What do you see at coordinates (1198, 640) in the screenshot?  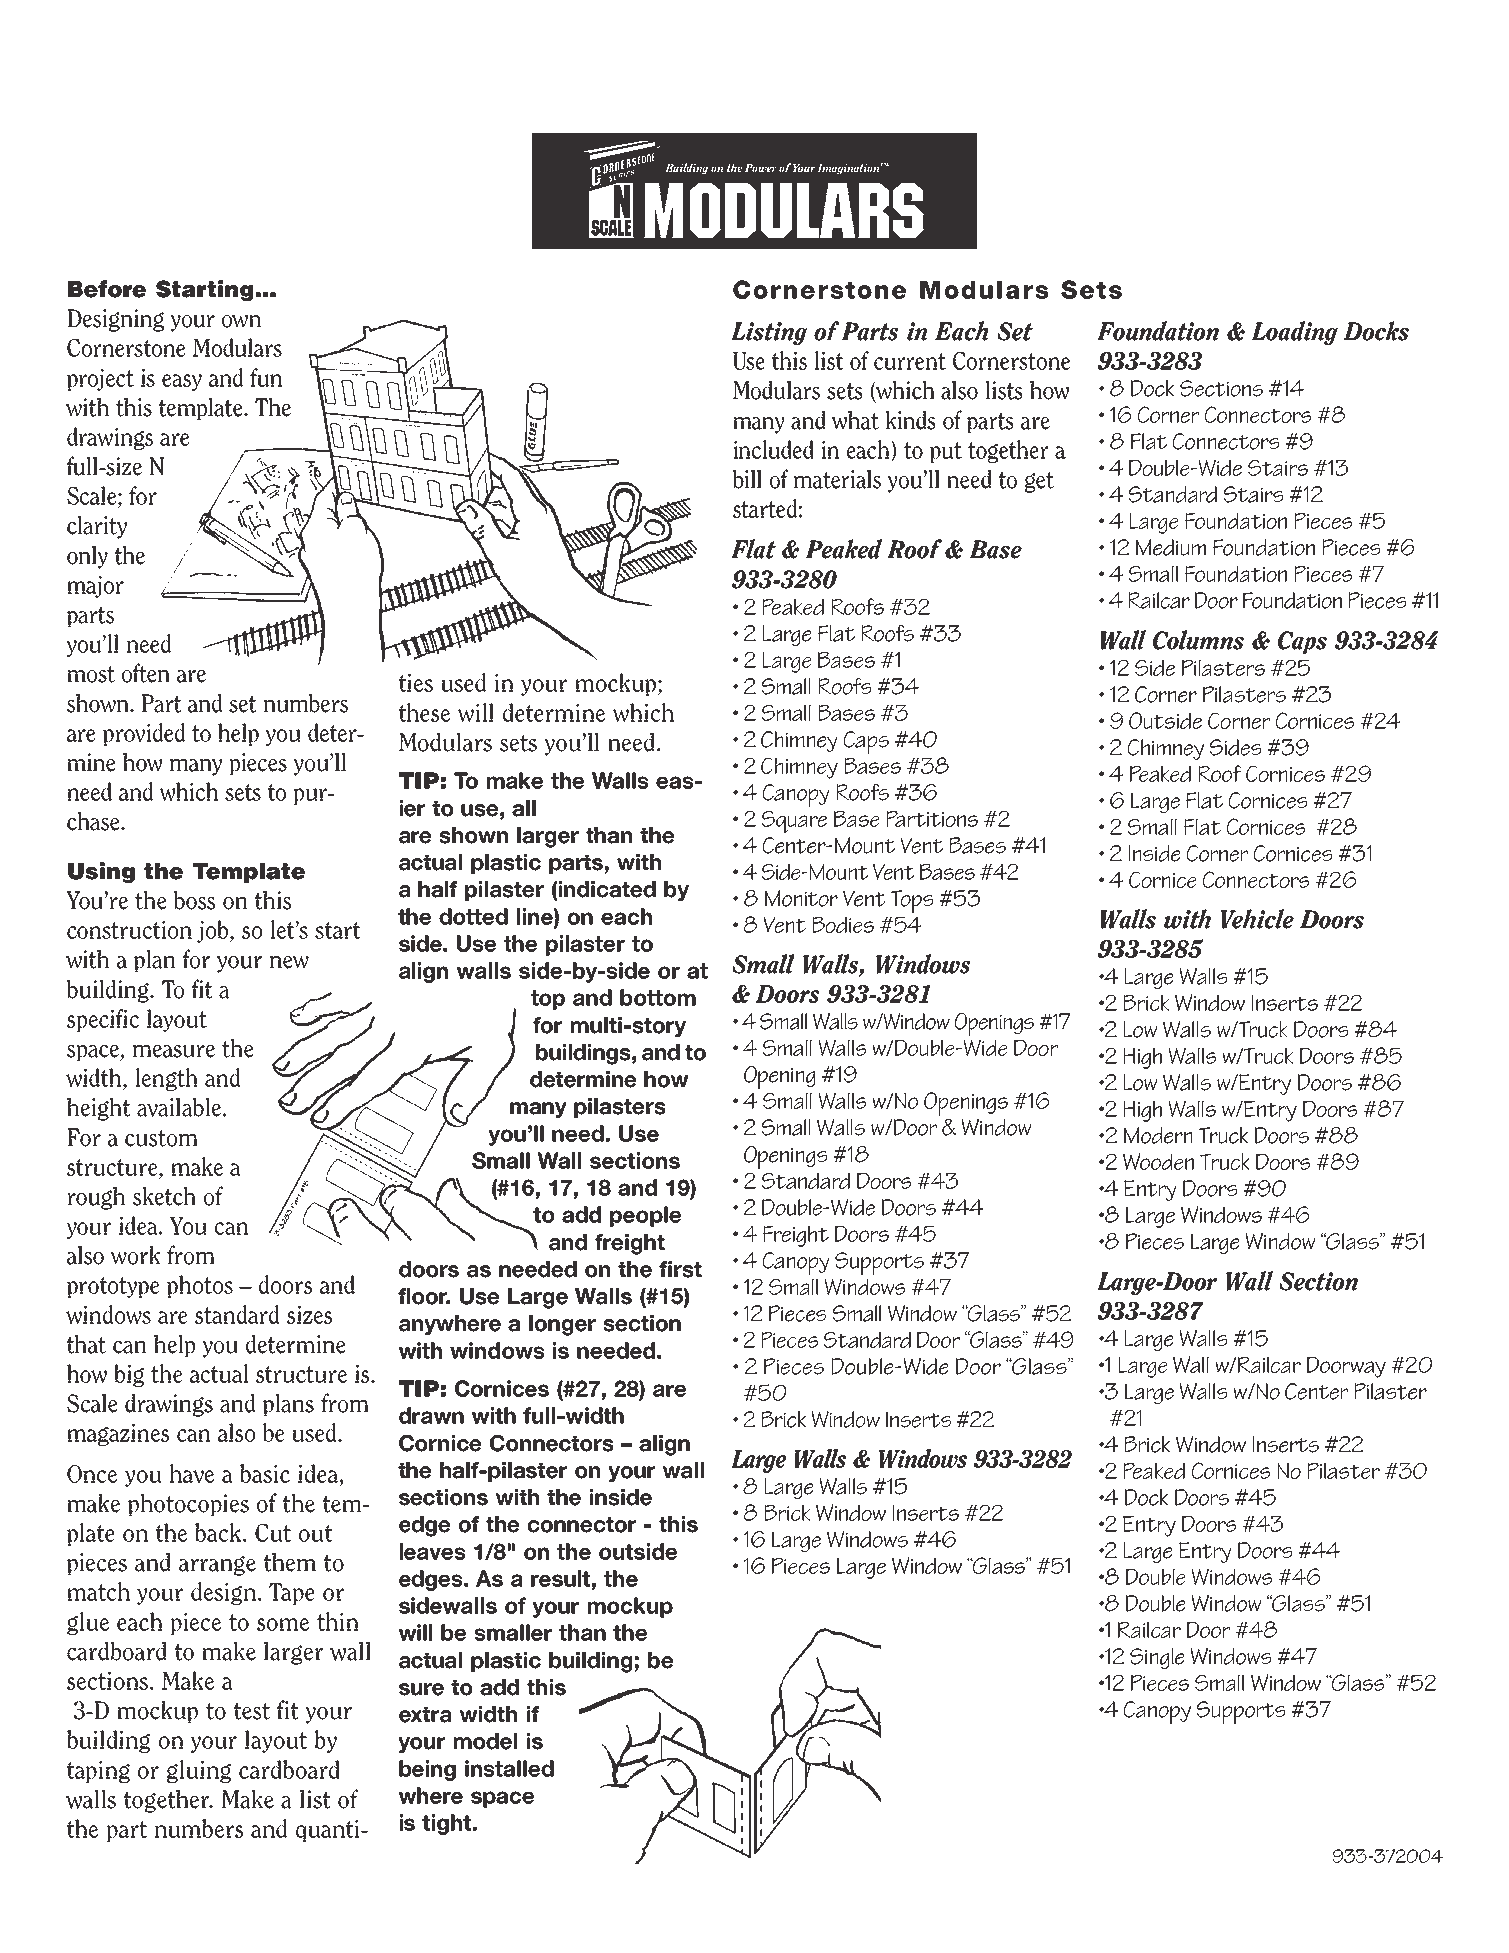 I see `Columns` at bounding box center [1198, 640].
